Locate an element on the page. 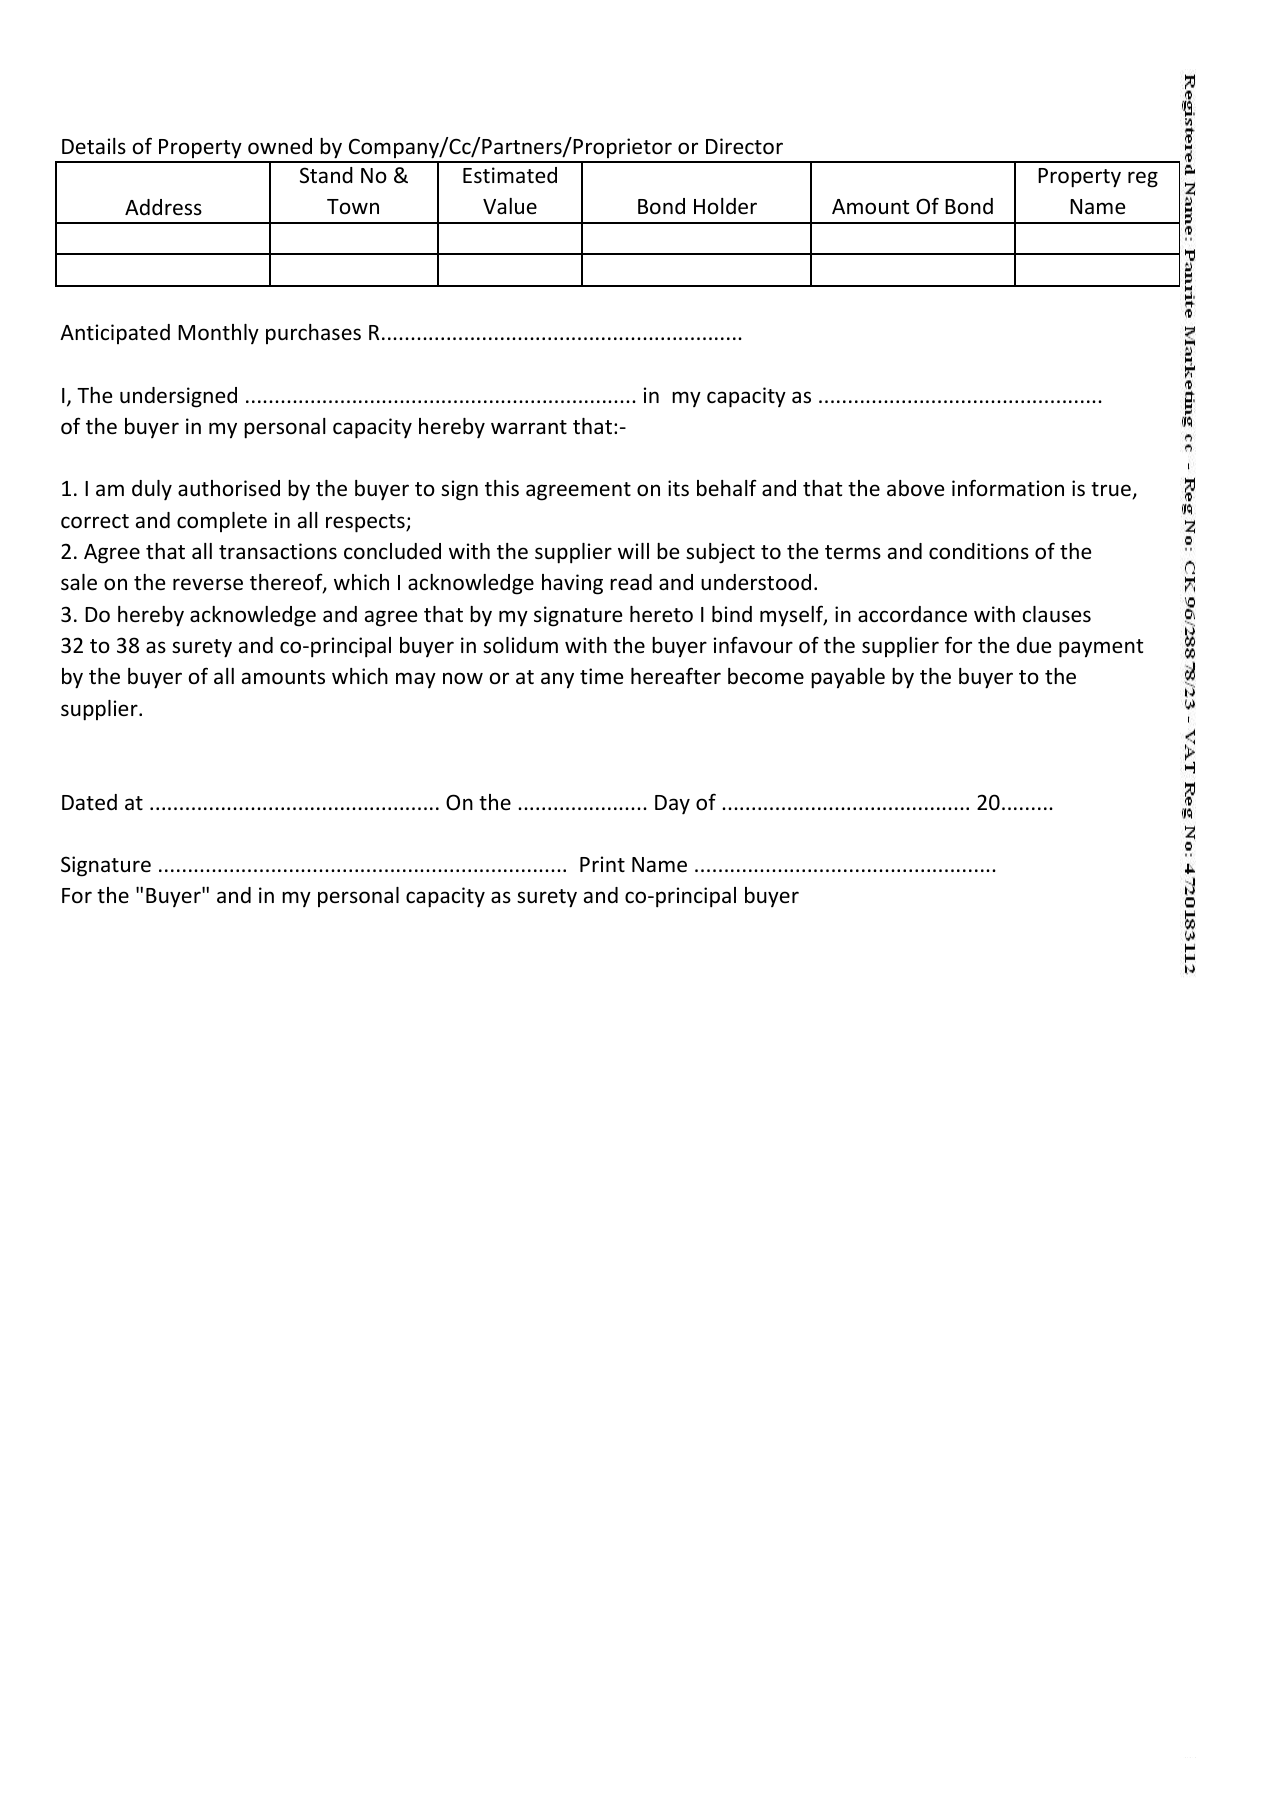 The width and height of the document is (1283, 1815). information is located at coordinates (1008, 487).
